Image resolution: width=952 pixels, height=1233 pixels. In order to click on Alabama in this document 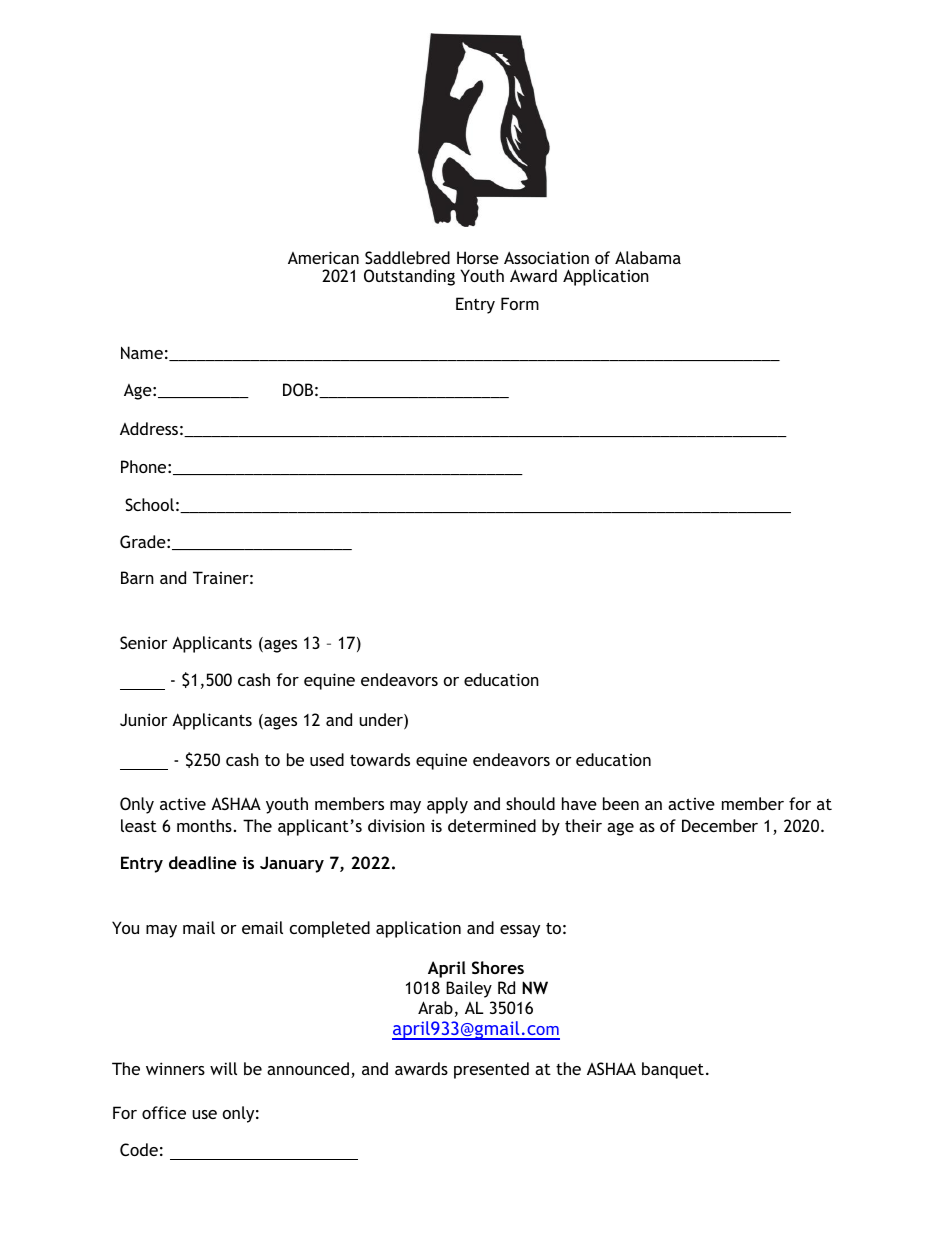, I will do `click(648, 257)`.
